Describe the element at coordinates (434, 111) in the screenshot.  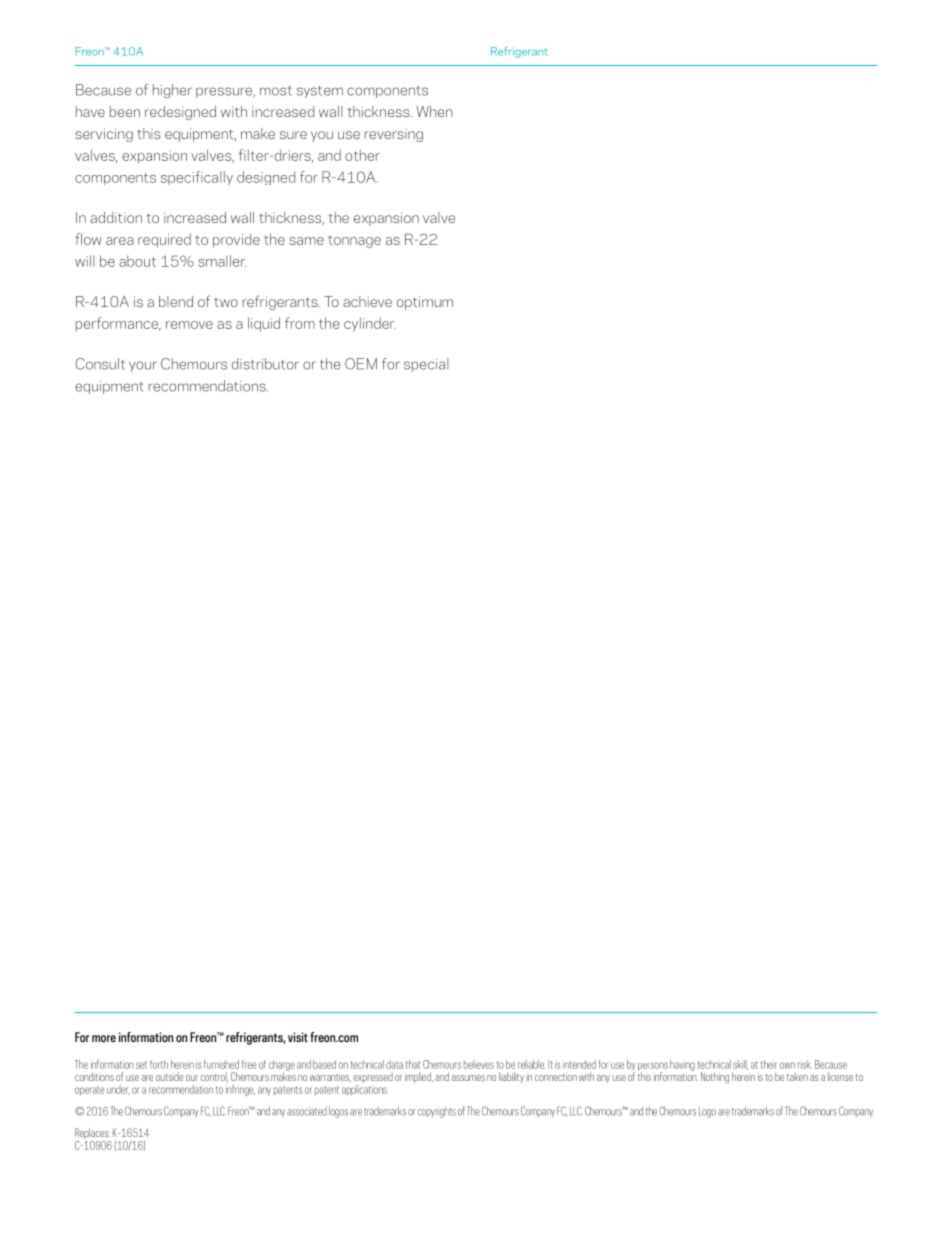
I see `When` at that location.
